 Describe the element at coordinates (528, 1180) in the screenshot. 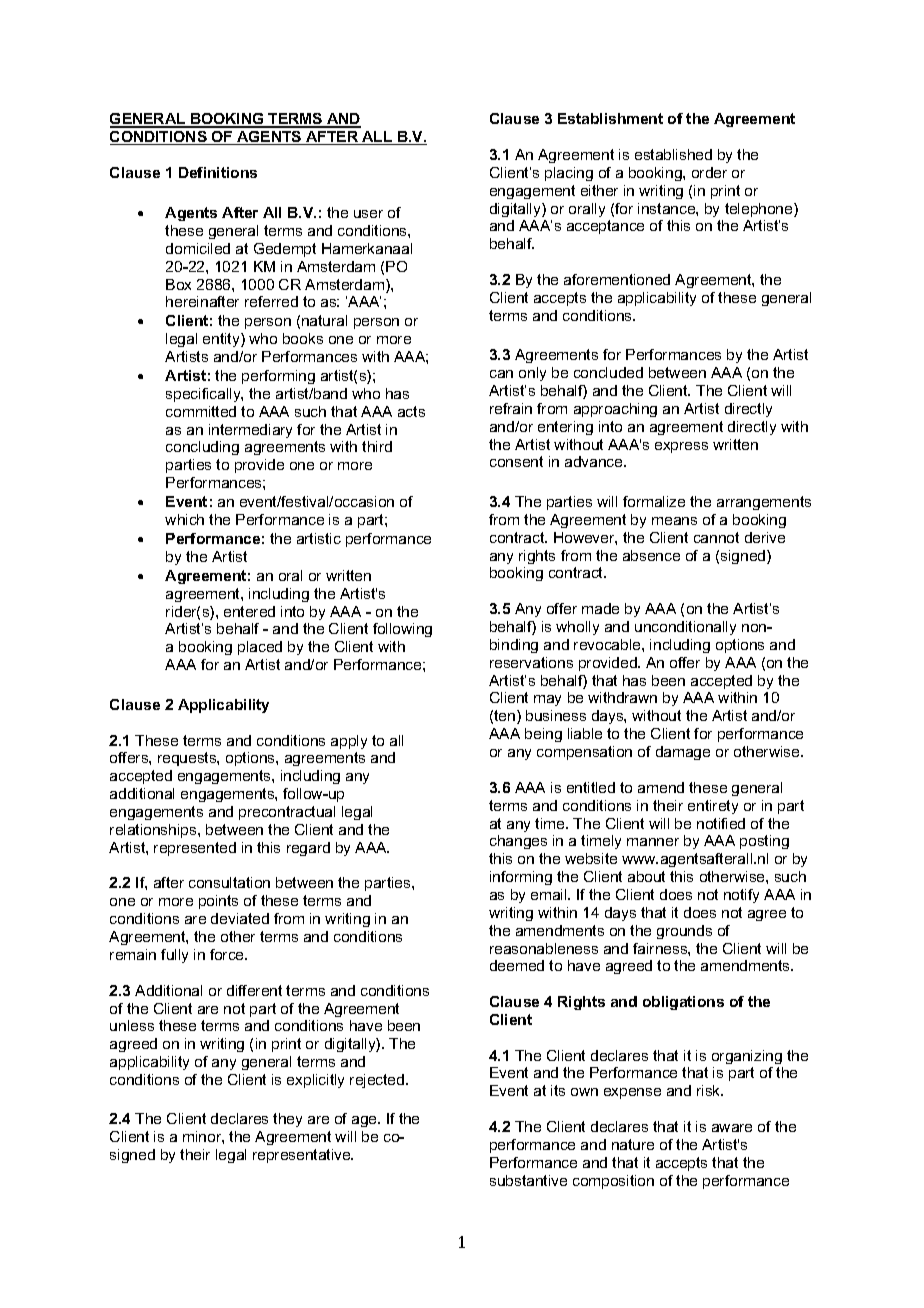

I see `substantive` at that location.
